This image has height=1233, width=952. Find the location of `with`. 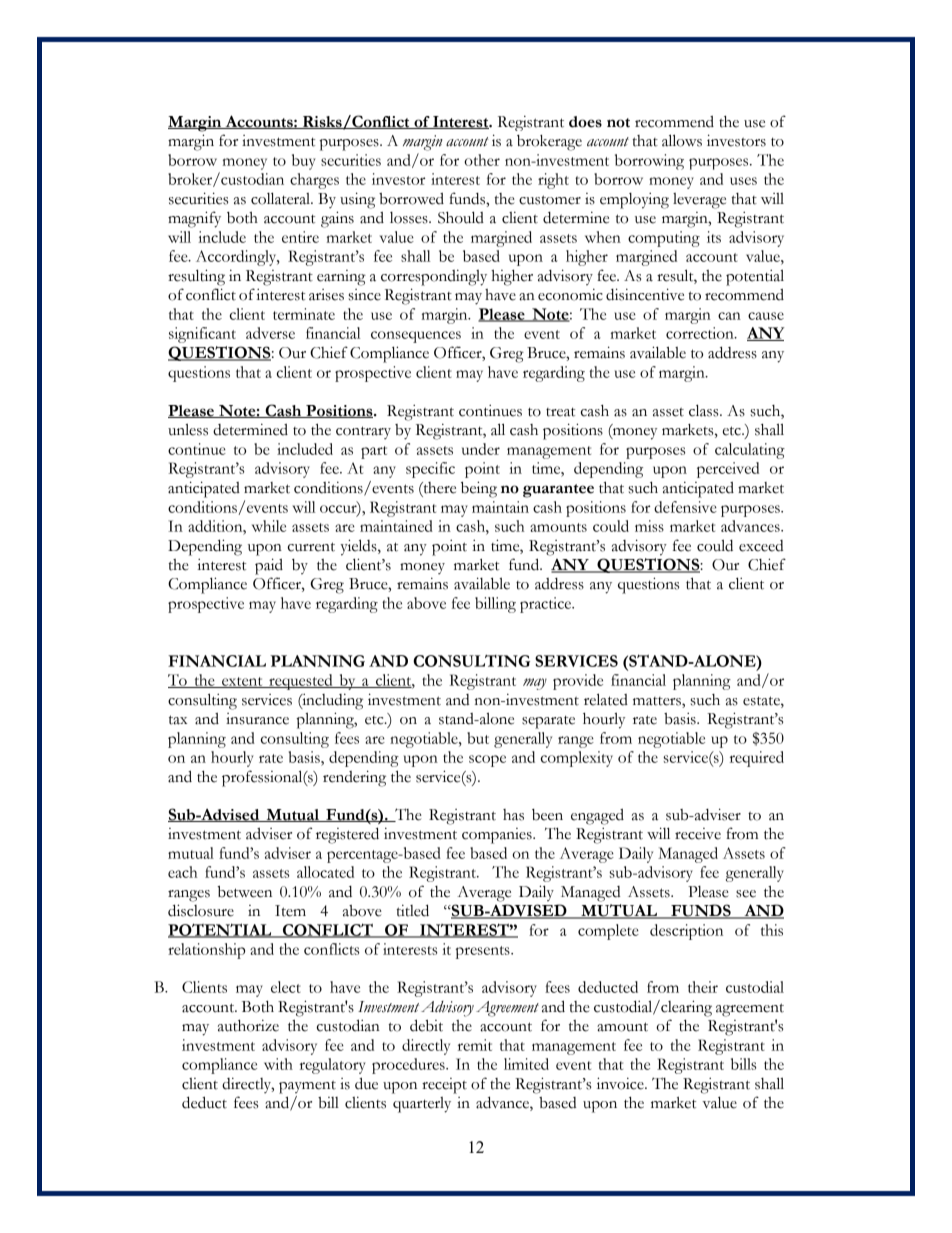

with is located at coordinates (278, 1064).
